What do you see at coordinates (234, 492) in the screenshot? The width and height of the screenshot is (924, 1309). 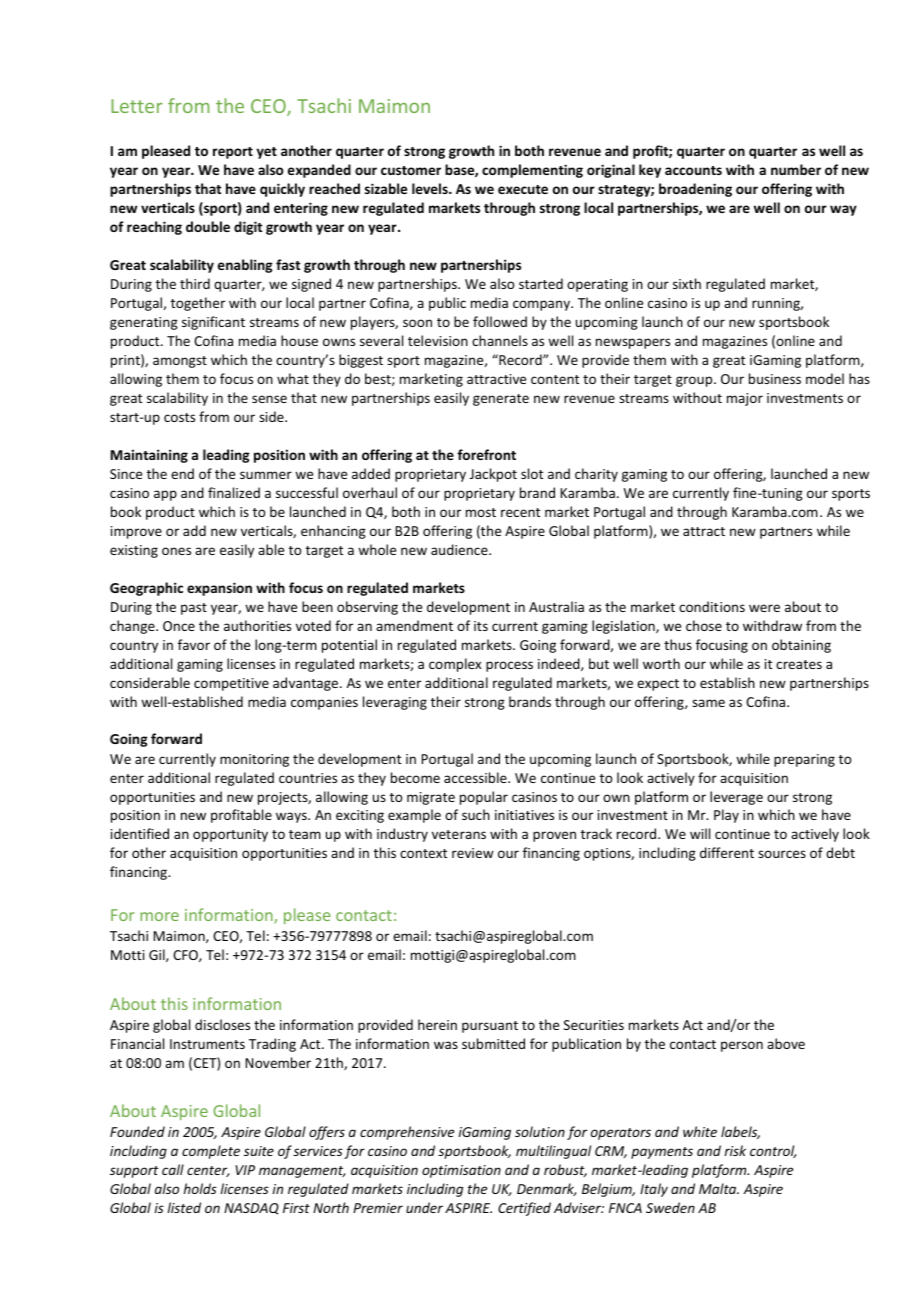 I see `finalized` at bounding box center [234, 492].
